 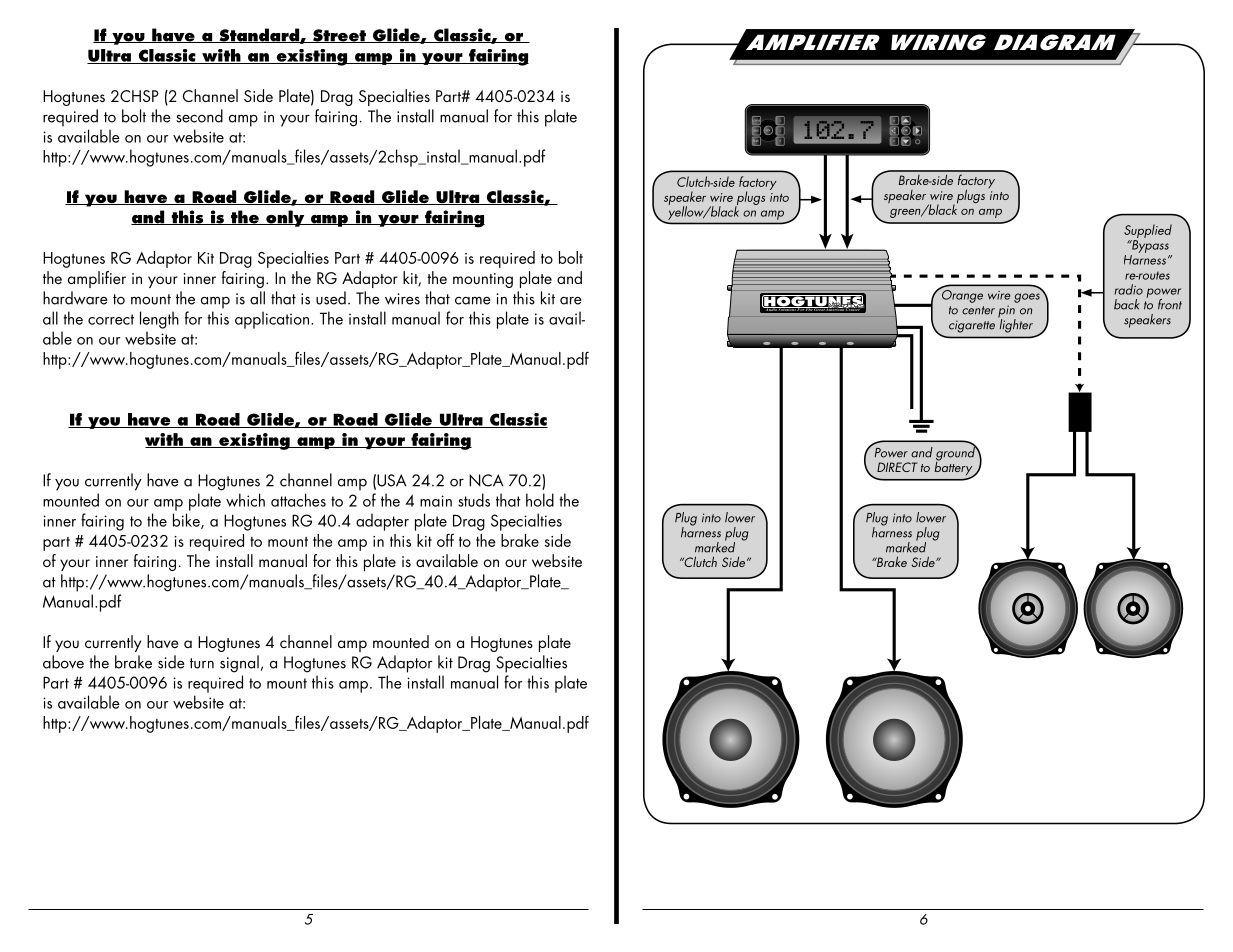 What do you see at coordinates (199, 116) in the document?
I see `second` at bounding box center [199, 116].
